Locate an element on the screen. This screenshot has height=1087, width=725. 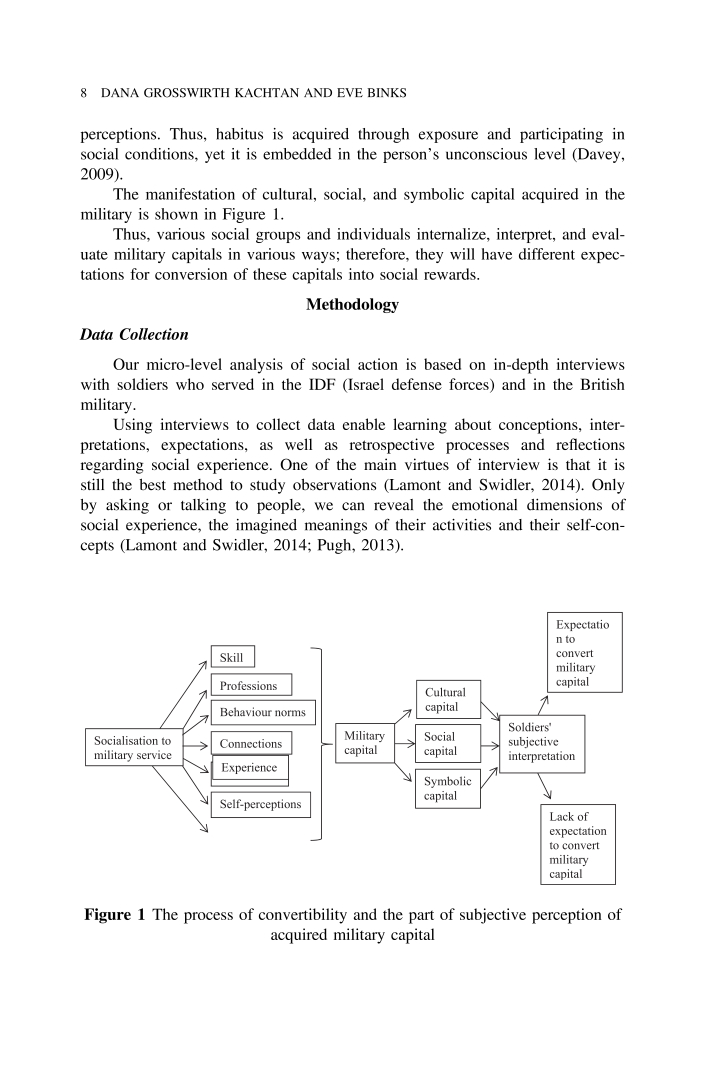
service is located at coordinates (154, 754).
